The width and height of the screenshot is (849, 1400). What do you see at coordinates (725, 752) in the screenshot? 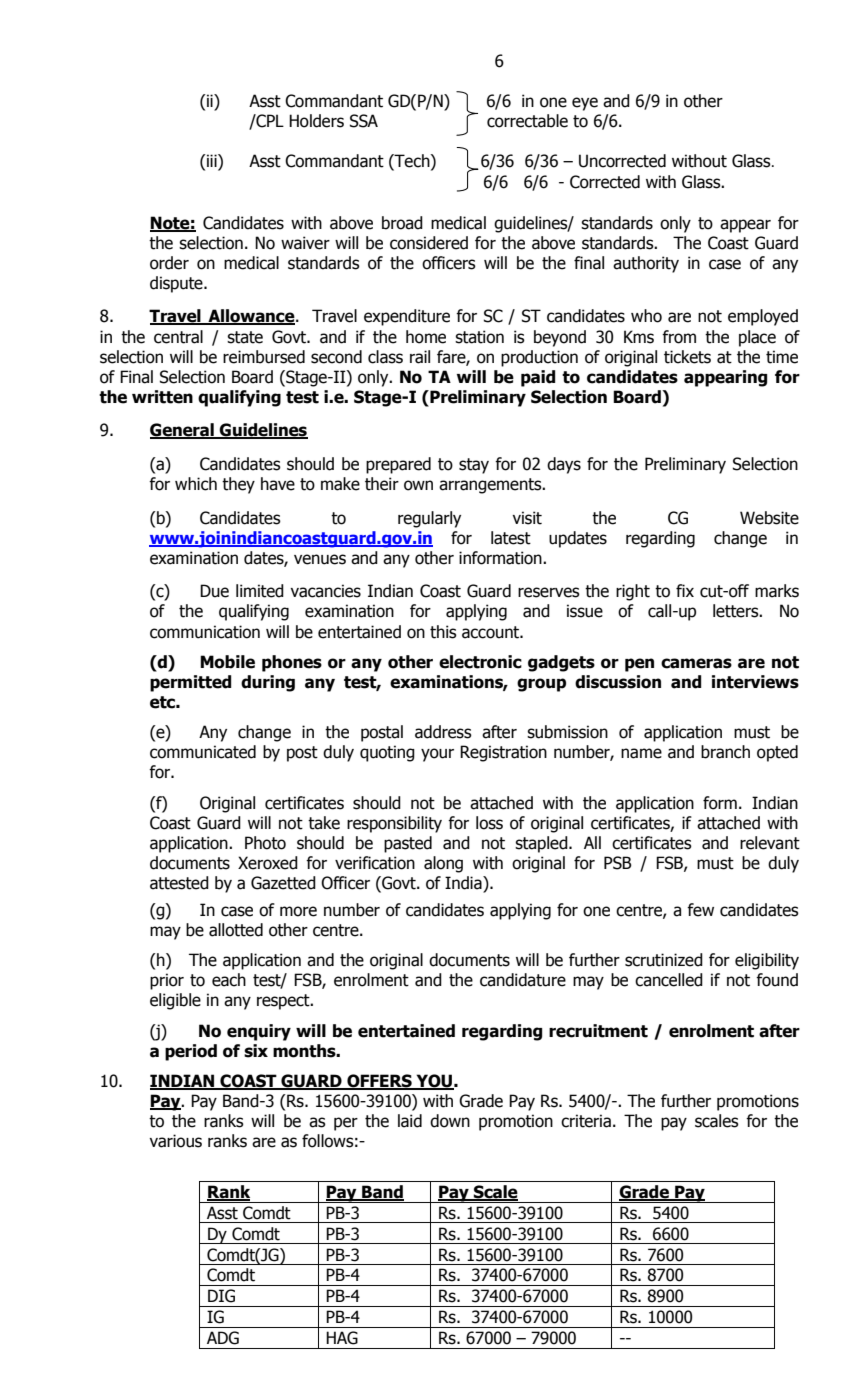
I see `branch` at bounding box center [725, 752].
